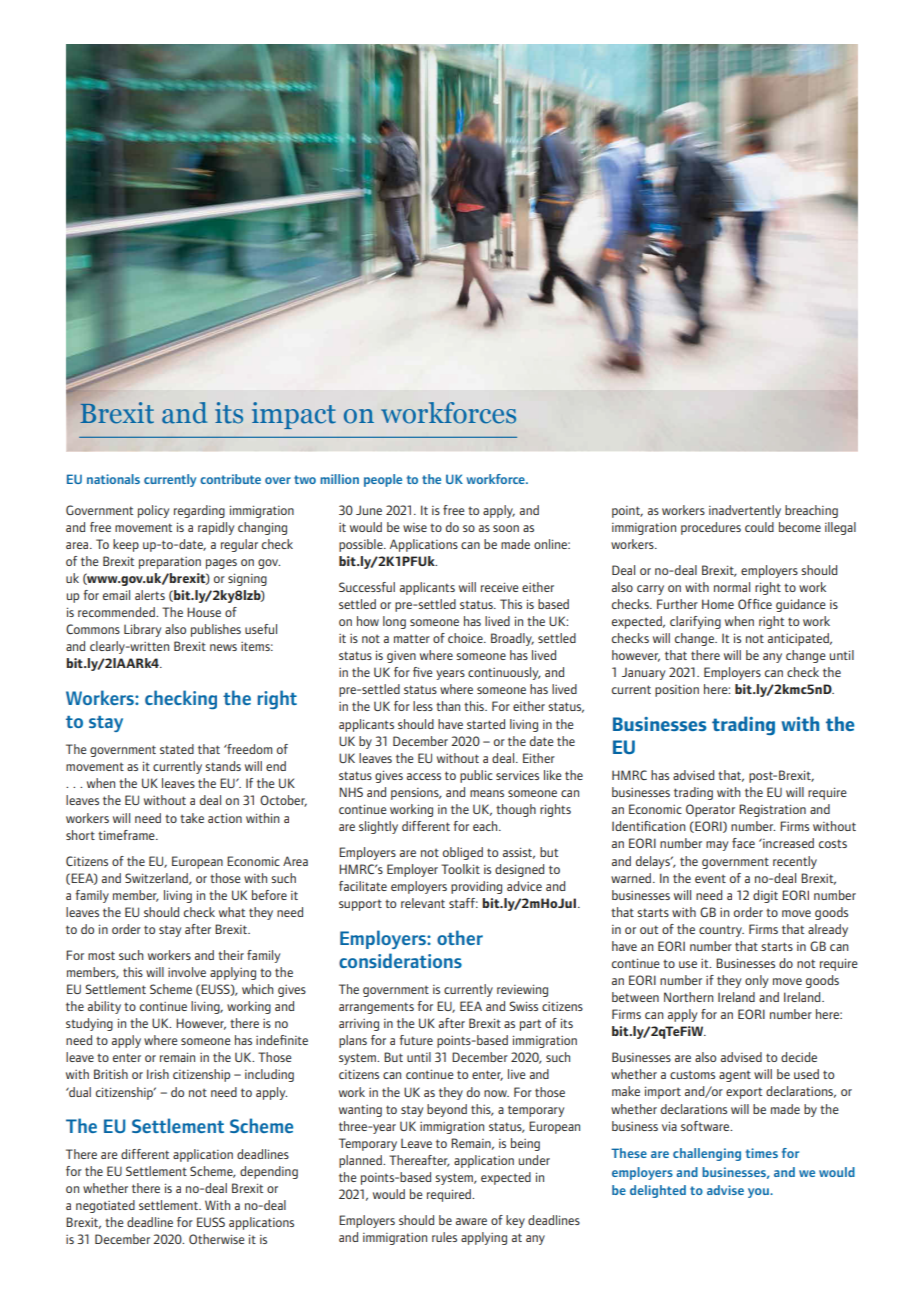 The height and width of the image is (1308, 924). I want to click on future, so click(416, 1040).
